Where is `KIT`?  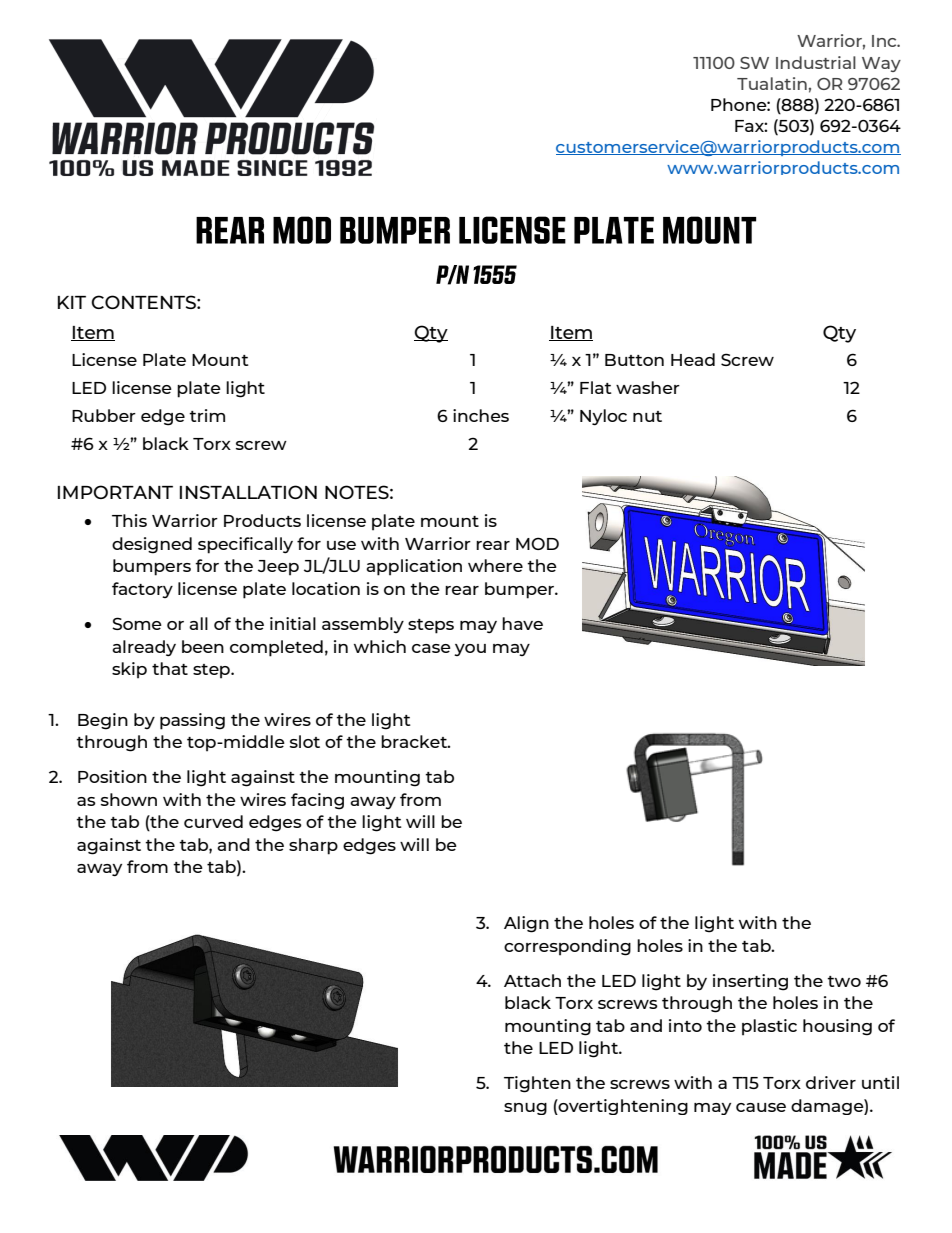
KIT is located at coordinates (72, 302).
